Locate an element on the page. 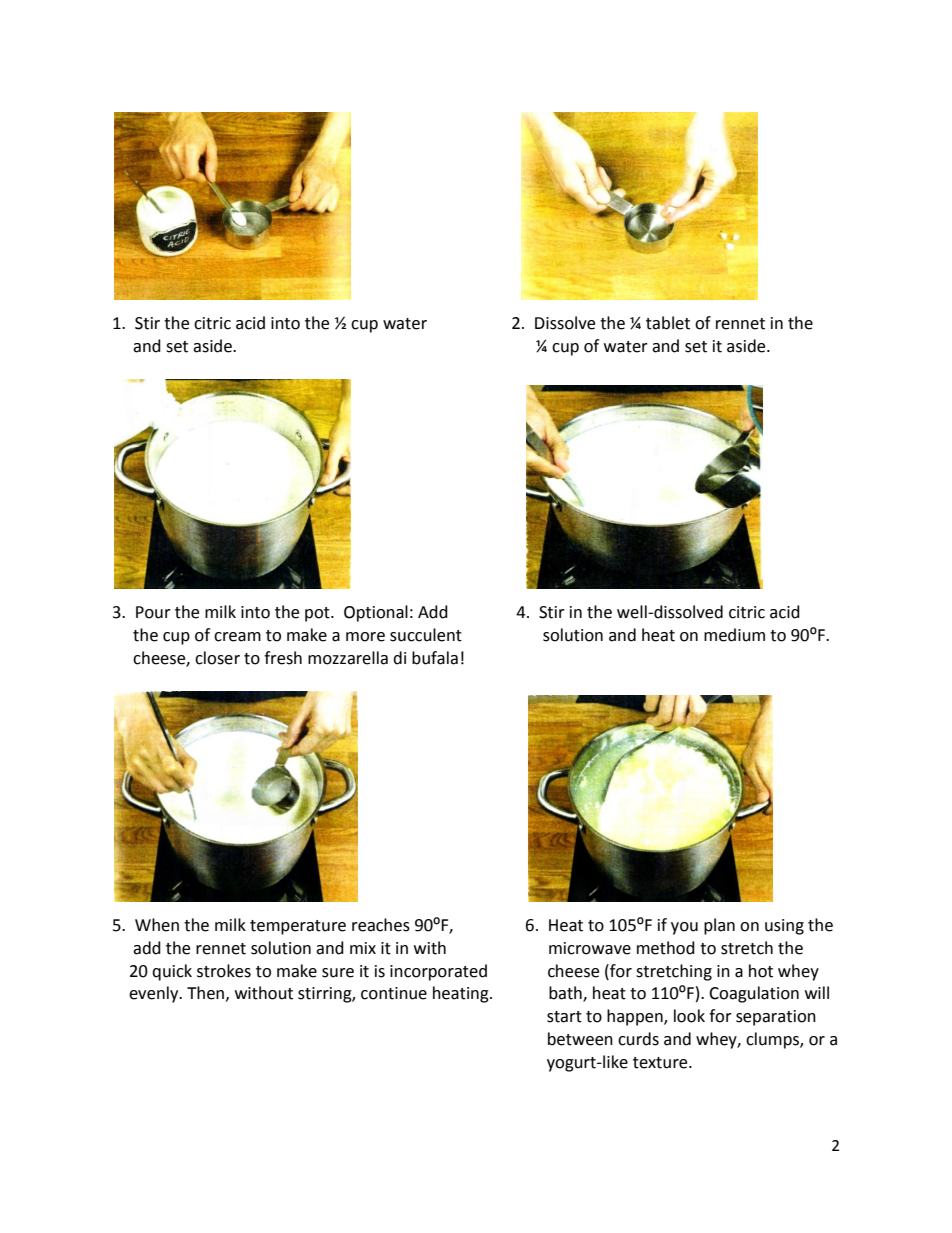 This image has height=1233, width=952. succulent is located at coordinates (426, 635).
